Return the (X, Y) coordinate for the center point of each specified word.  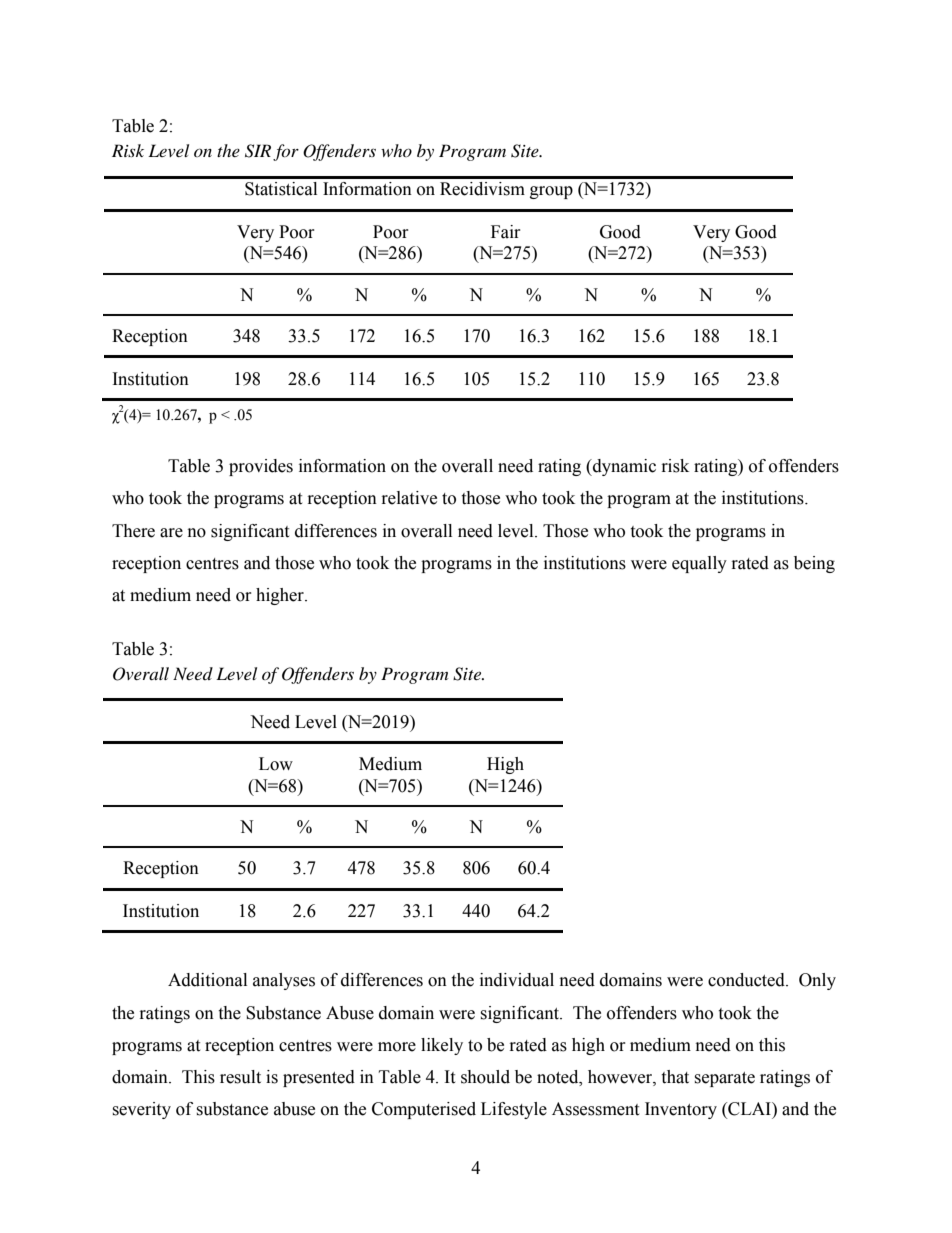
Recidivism (482, 189)
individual (517, 980)
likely (442, 1046)
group (551, 192)
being (814, 564)
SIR (258, 151)
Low (276, 764)
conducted (747, 980)
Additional (207, 980)
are (171, 533)
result (240, 1077)
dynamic (623, 467)
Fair (506, 232)
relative (409, 498)
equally (699, 564)
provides (261, 467)
